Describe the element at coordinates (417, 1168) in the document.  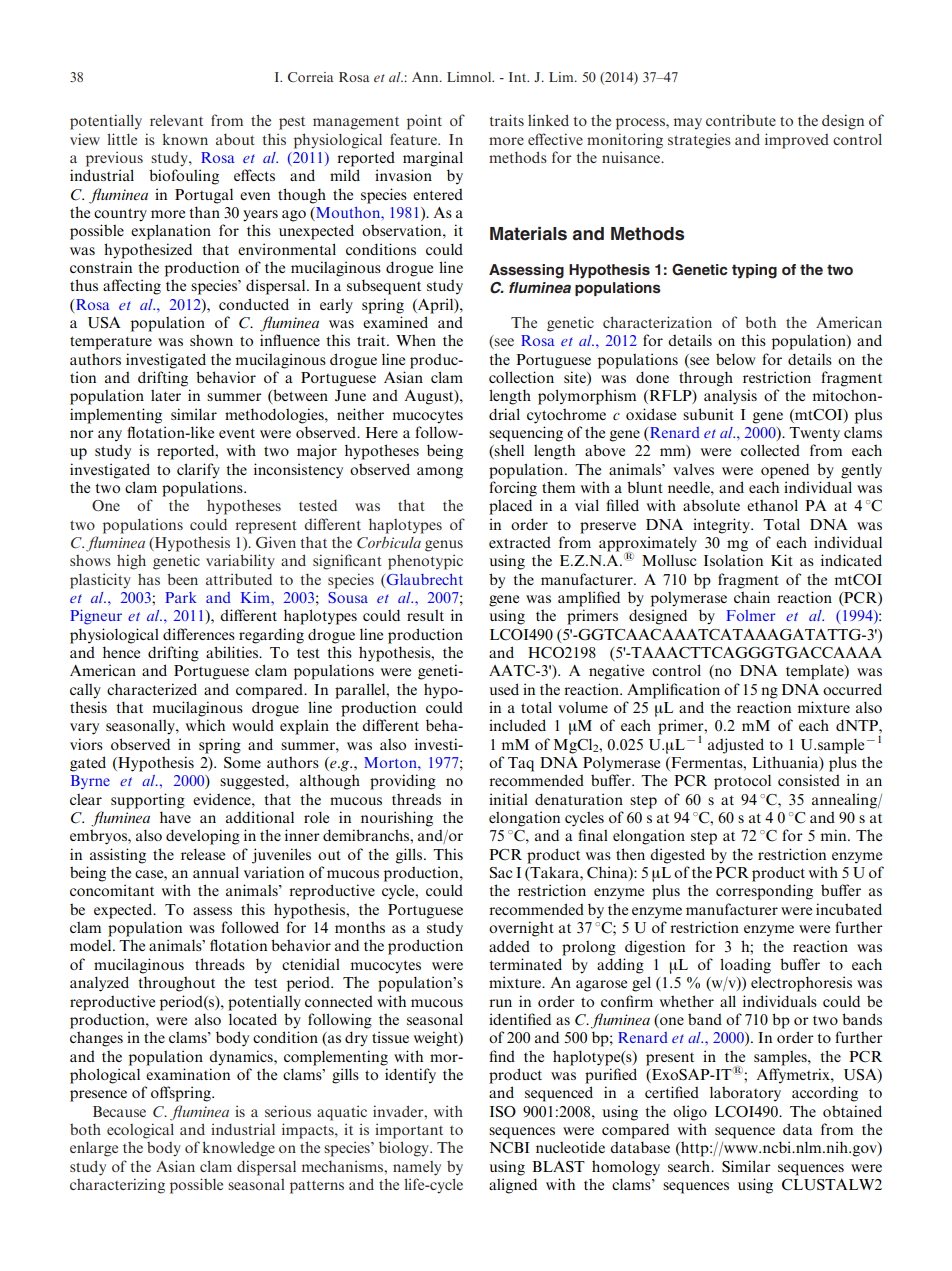
I see `namely` at that location.
